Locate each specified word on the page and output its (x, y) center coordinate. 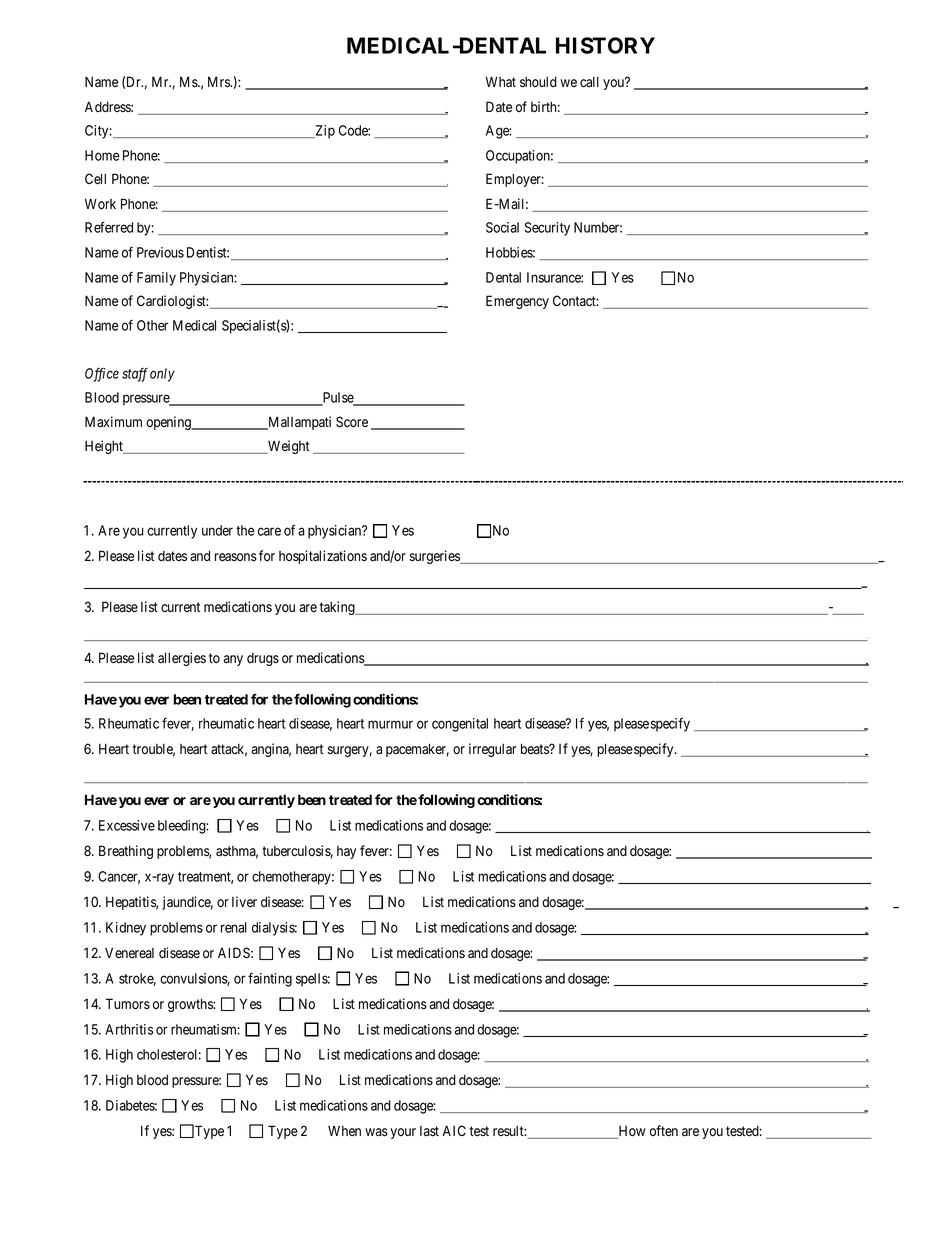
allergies (182, 659)
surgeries (435, 557)
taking (338, 608)
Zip (324, 132)
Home (102, 155)
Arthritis (129, 1029)
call (589, 81)
